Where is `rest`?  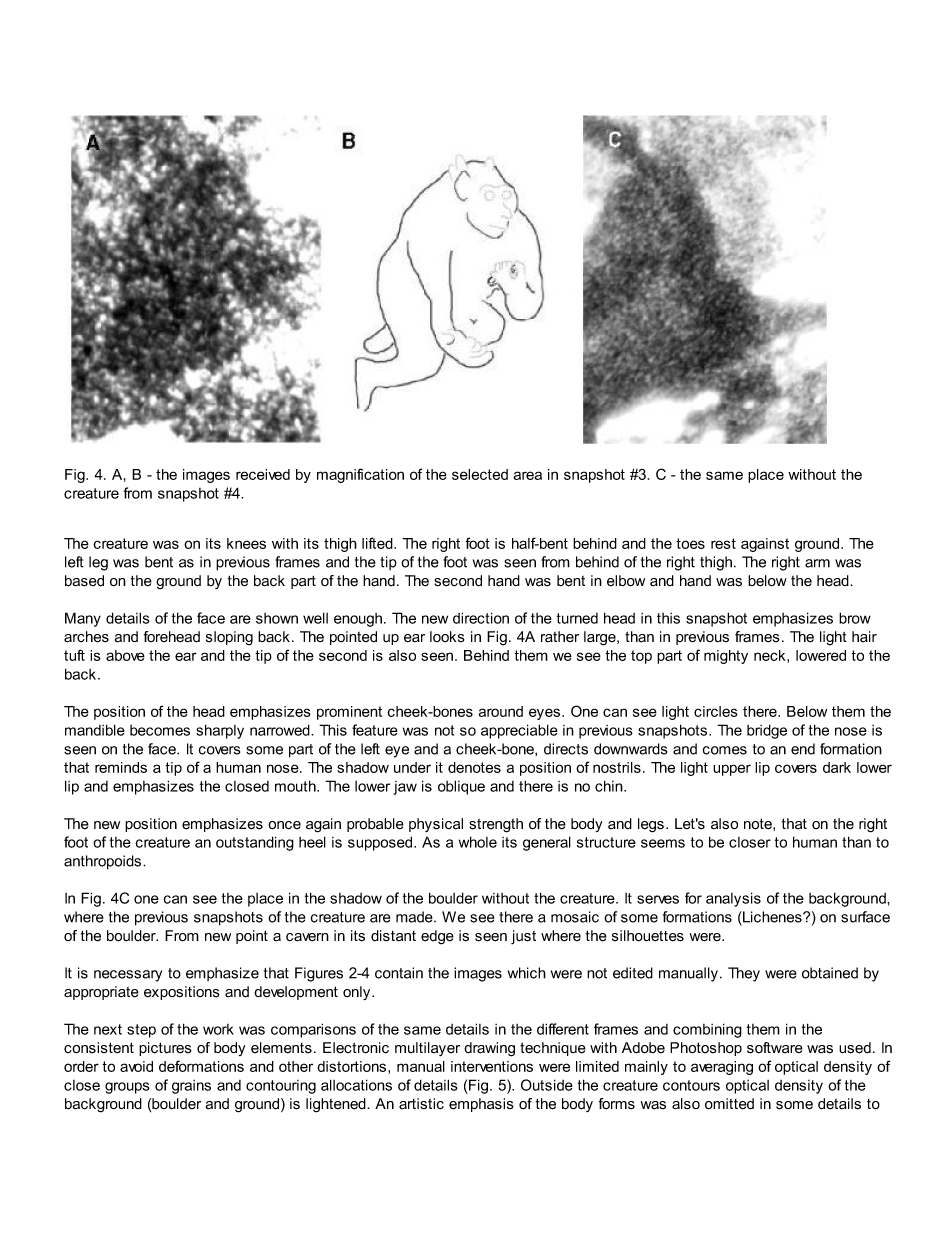
rest is located at coordinates (723, 543).
